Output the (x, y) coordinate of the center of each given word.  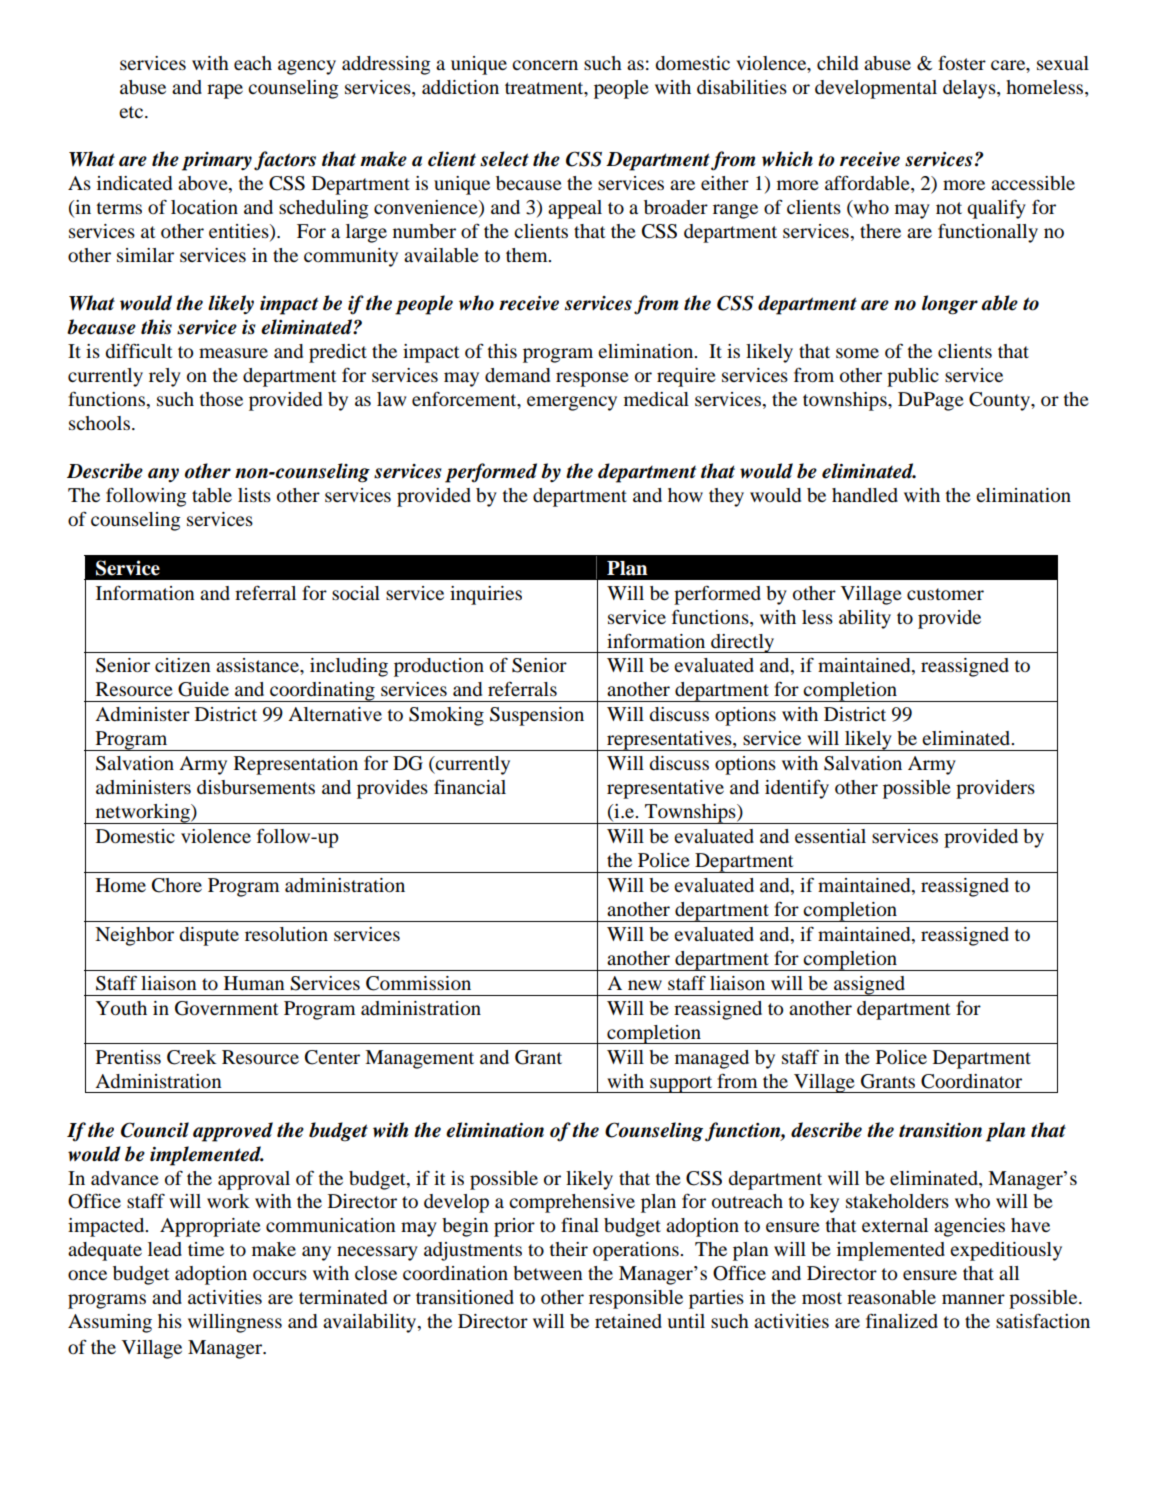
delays (970, 89)
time (206, 1249)
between (548, 1273)
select (504, 159)
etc (131, 112)
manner (973, 1299)
